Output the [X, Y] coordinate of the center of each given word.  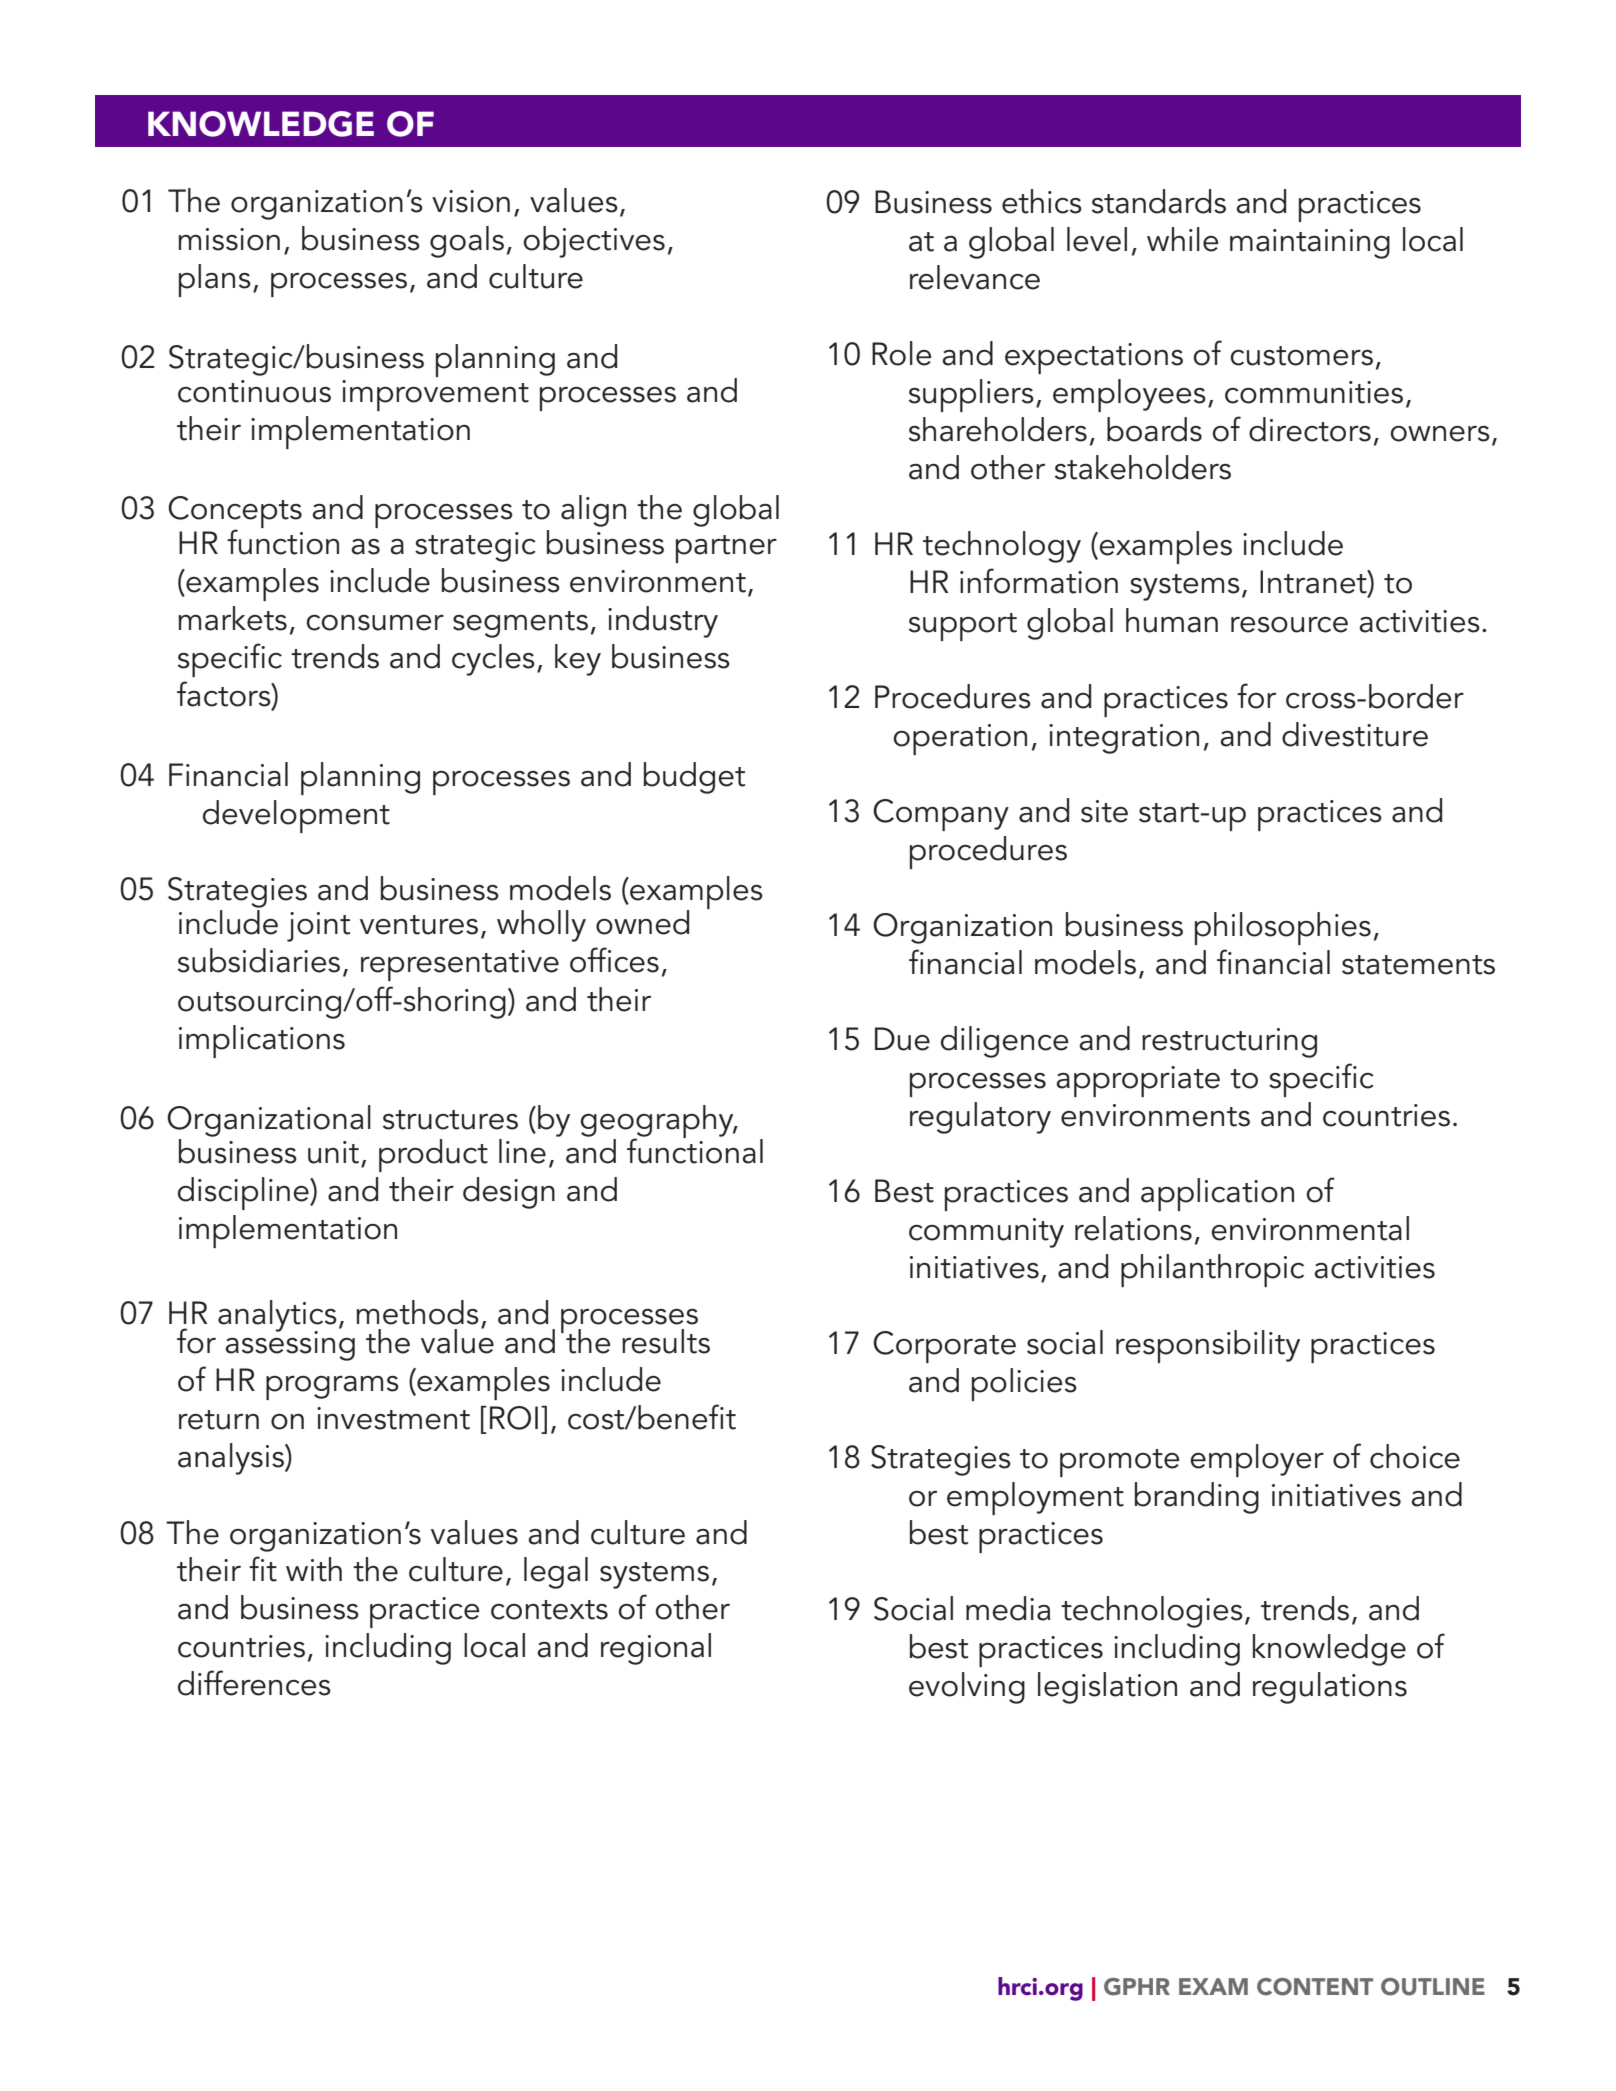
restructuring [1229, 1043]
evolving [967, 1688]
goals [467, 242]
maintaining [1310, 244]
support [963, 627]
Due [902, 1039]
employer [1257, 1460]
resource [1289, 625]
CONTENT [1315, 1987]
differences [254, 1683]
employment [1035, 1498]
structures [450, 1120]
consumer [375, 623]
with [314, 1569]
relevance [975, 277]
